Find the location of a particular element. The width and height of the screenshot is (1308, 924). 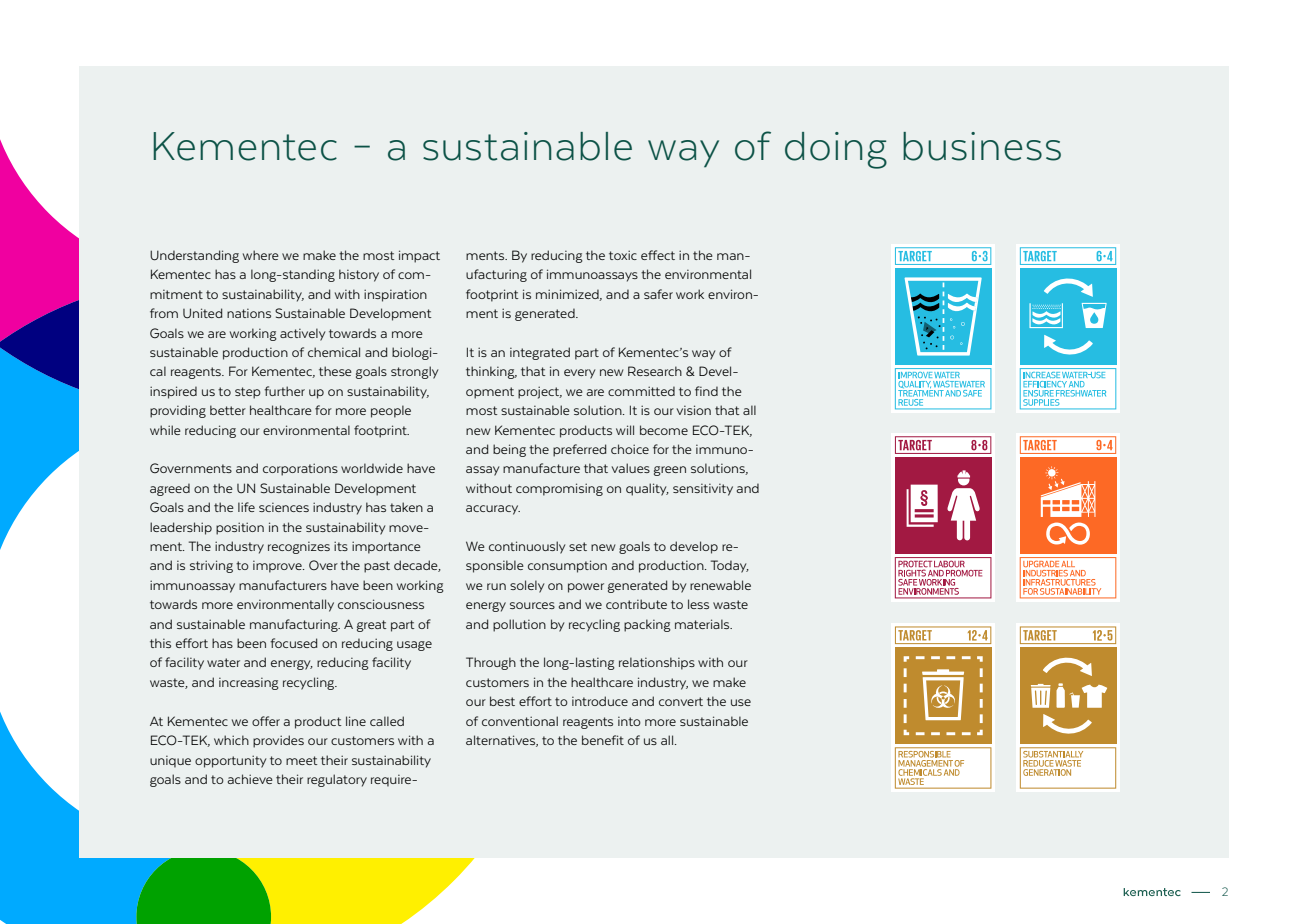

toxic is located at coordinates (623, 255).
